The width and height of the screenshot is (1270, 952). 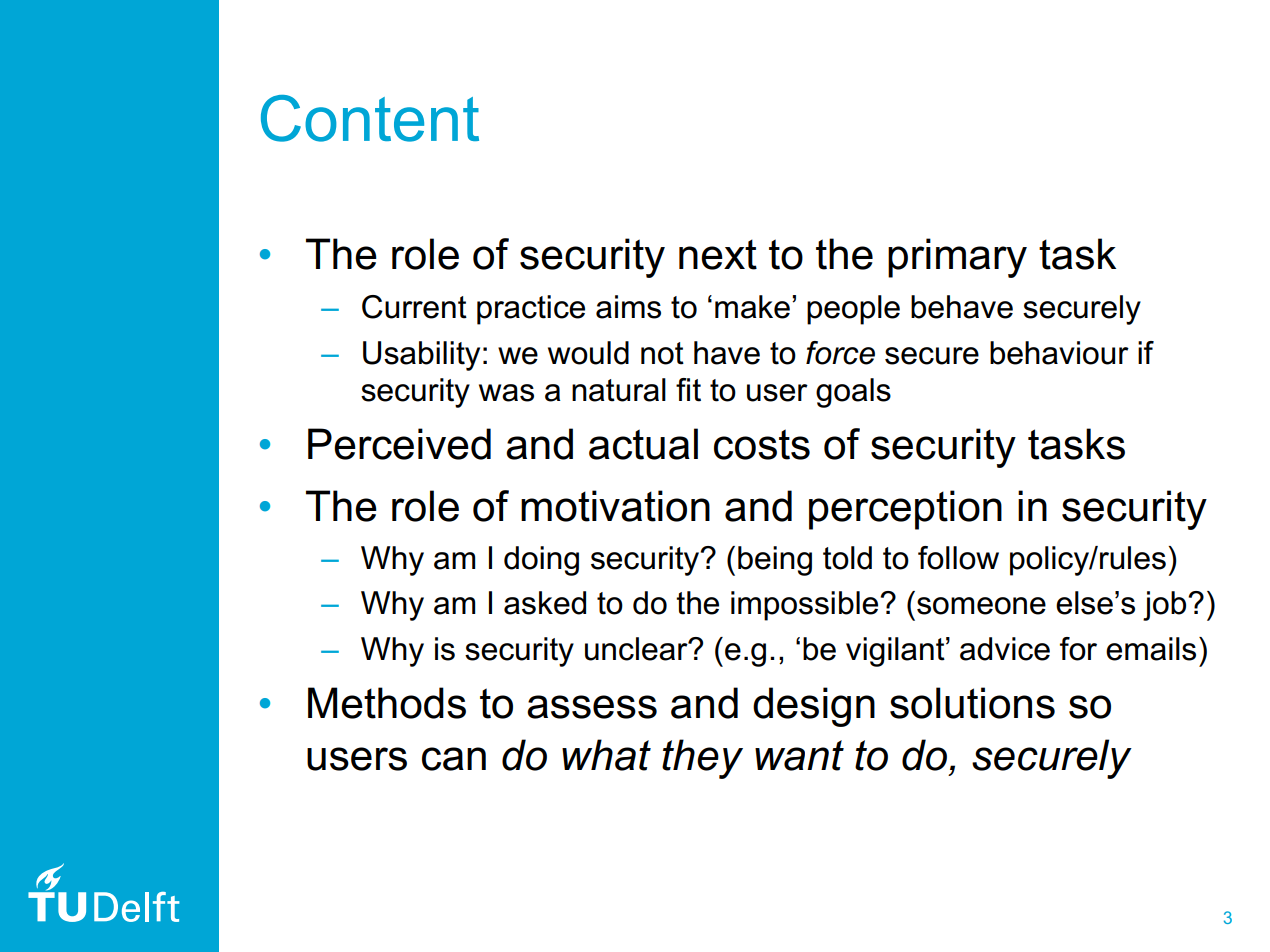 What do you see at coordinates (752, 307) in the screenshot?
I see `make` at bounding box center [752, 307].
